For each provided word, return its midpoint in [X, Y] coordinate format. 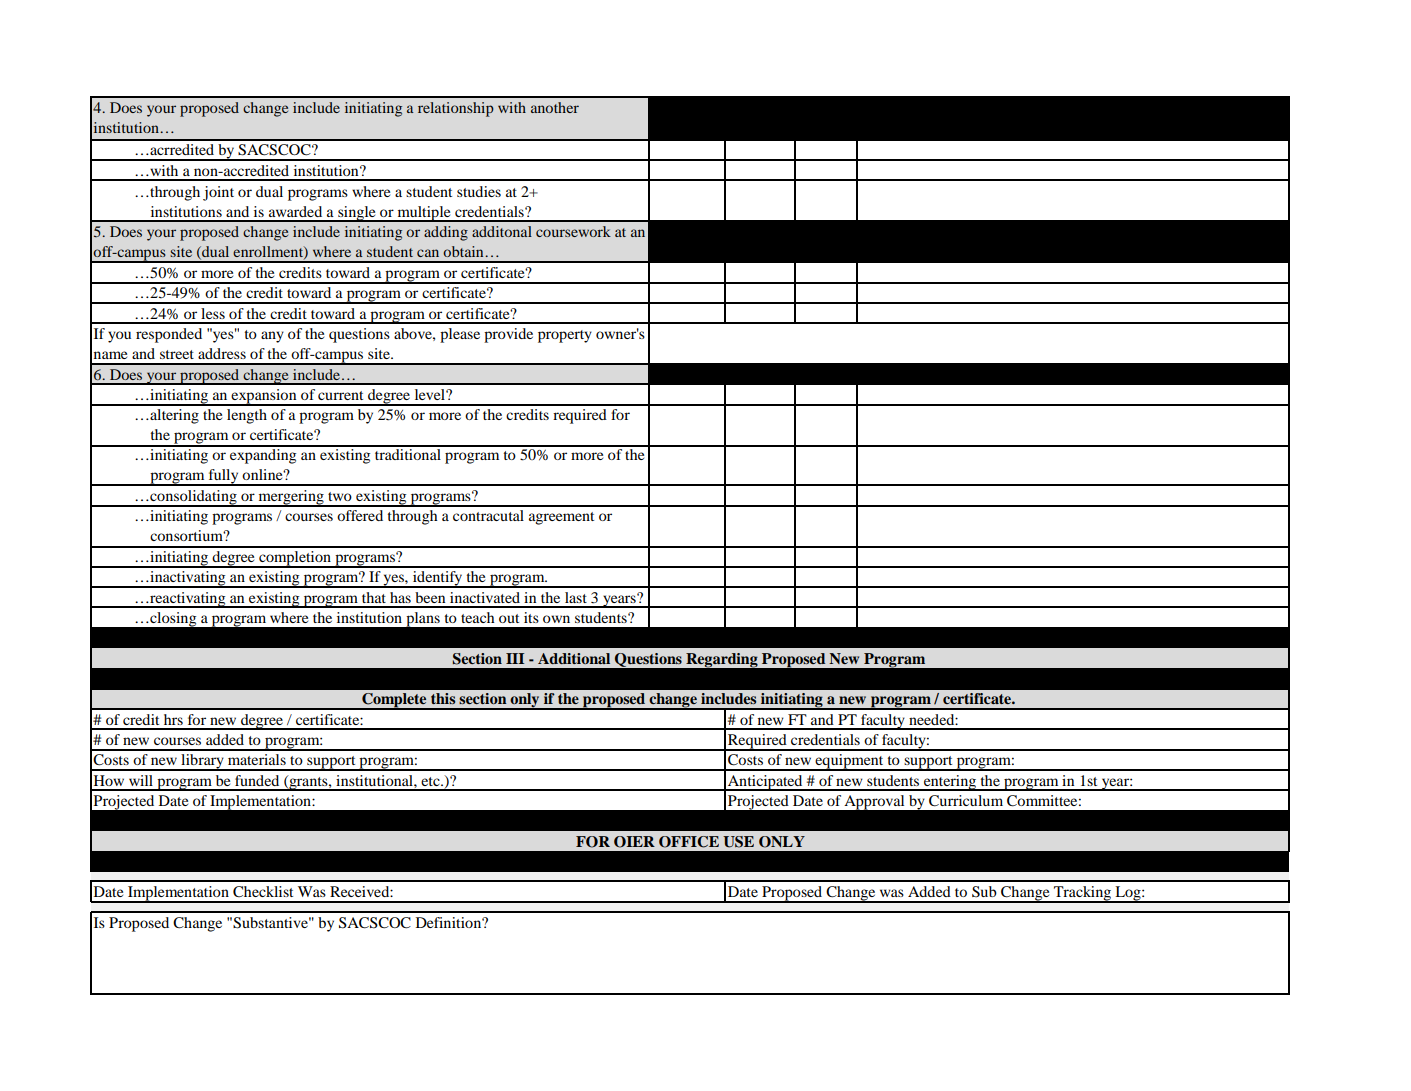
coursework [573, 231]
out [509, 618]
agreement [561, 518]
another [555, 107]
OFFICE [689, 842]
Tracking [1083, 894]
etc [431, 781]
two [340, 496]
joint [218, 193]
